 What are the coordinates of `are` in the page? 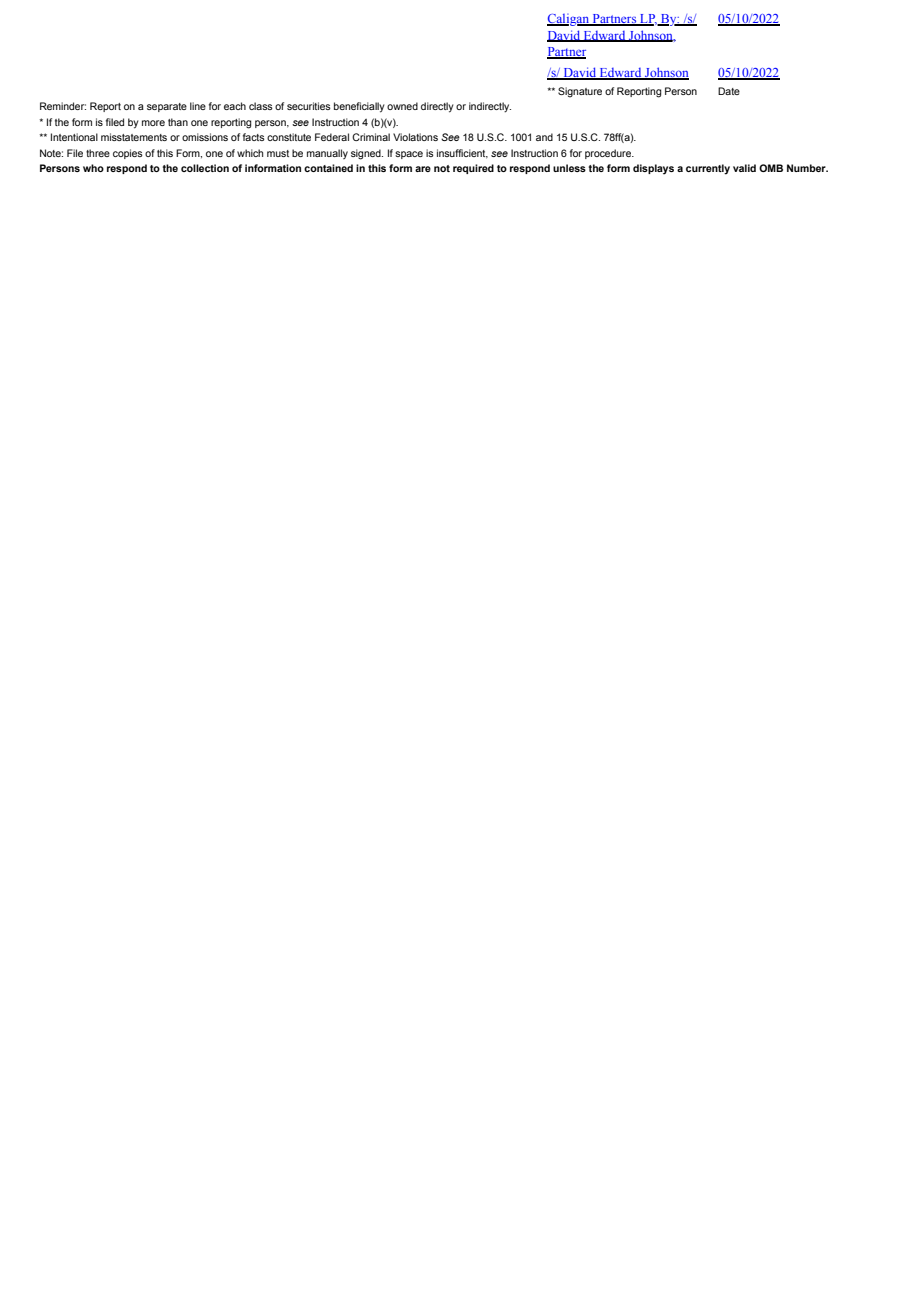 It's located at (423, 169).
